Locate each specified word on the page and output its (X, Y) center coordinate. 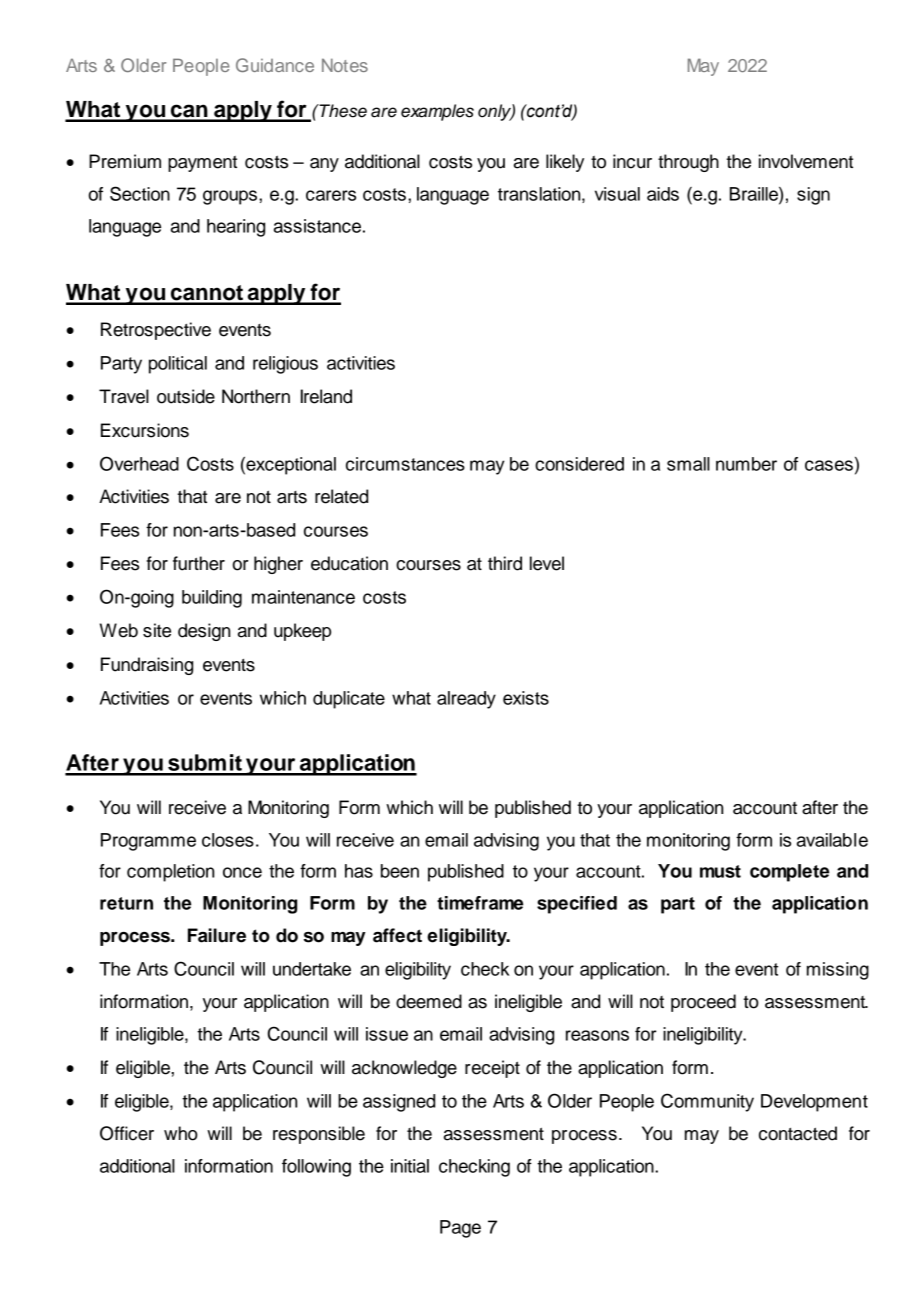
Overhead (139, 463)
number (746, 464)
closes (228, 840)
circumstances (405, 464)
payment (202, 164)
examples (437, 112)
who (181, 1133)
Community (707, 1102)
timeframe (480, 903)
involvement (806, 161)
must (720, 871)
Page (460, 1229)
